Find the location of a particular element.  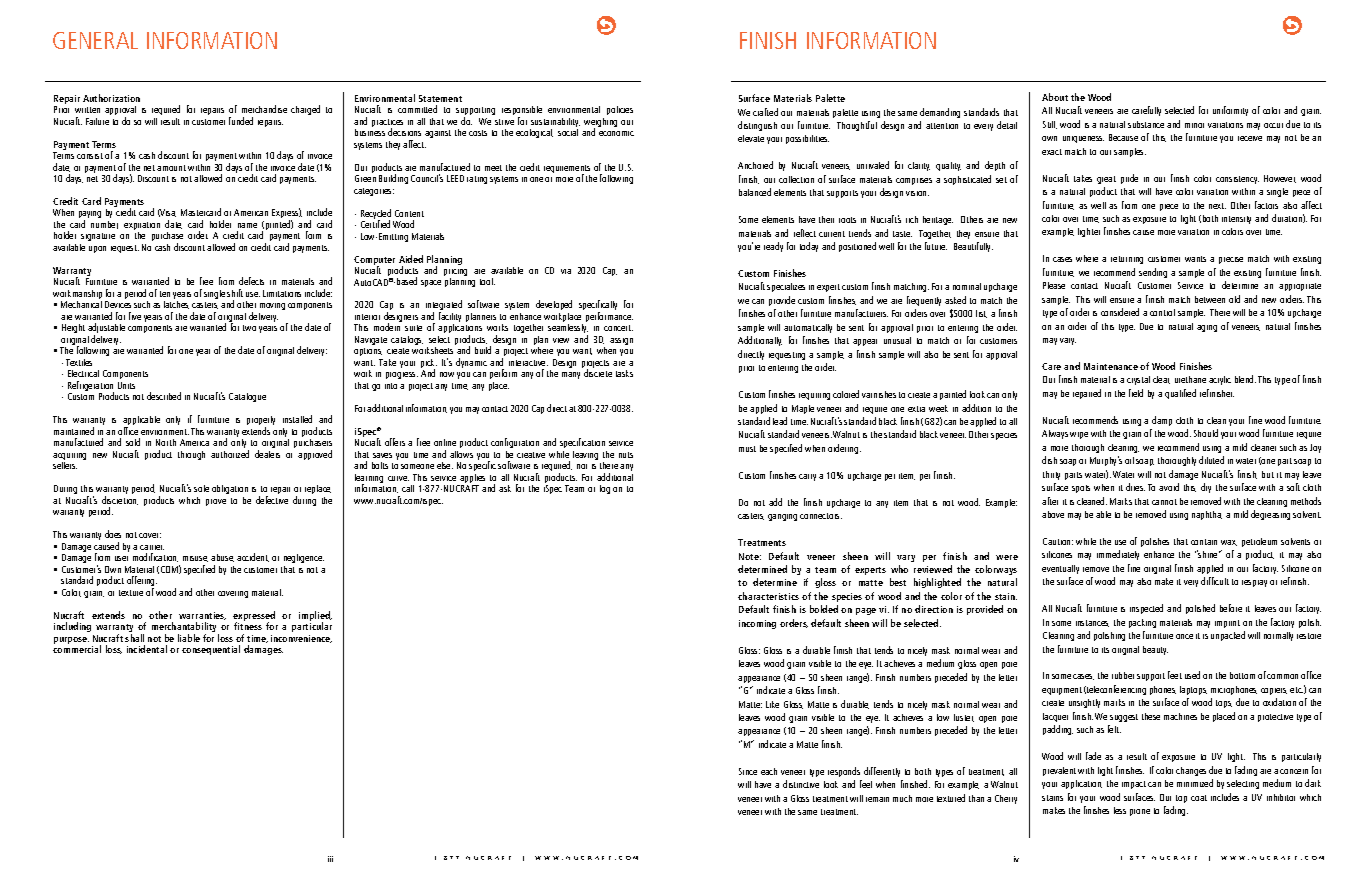

beauty is located at coordinates (1155, 650).
